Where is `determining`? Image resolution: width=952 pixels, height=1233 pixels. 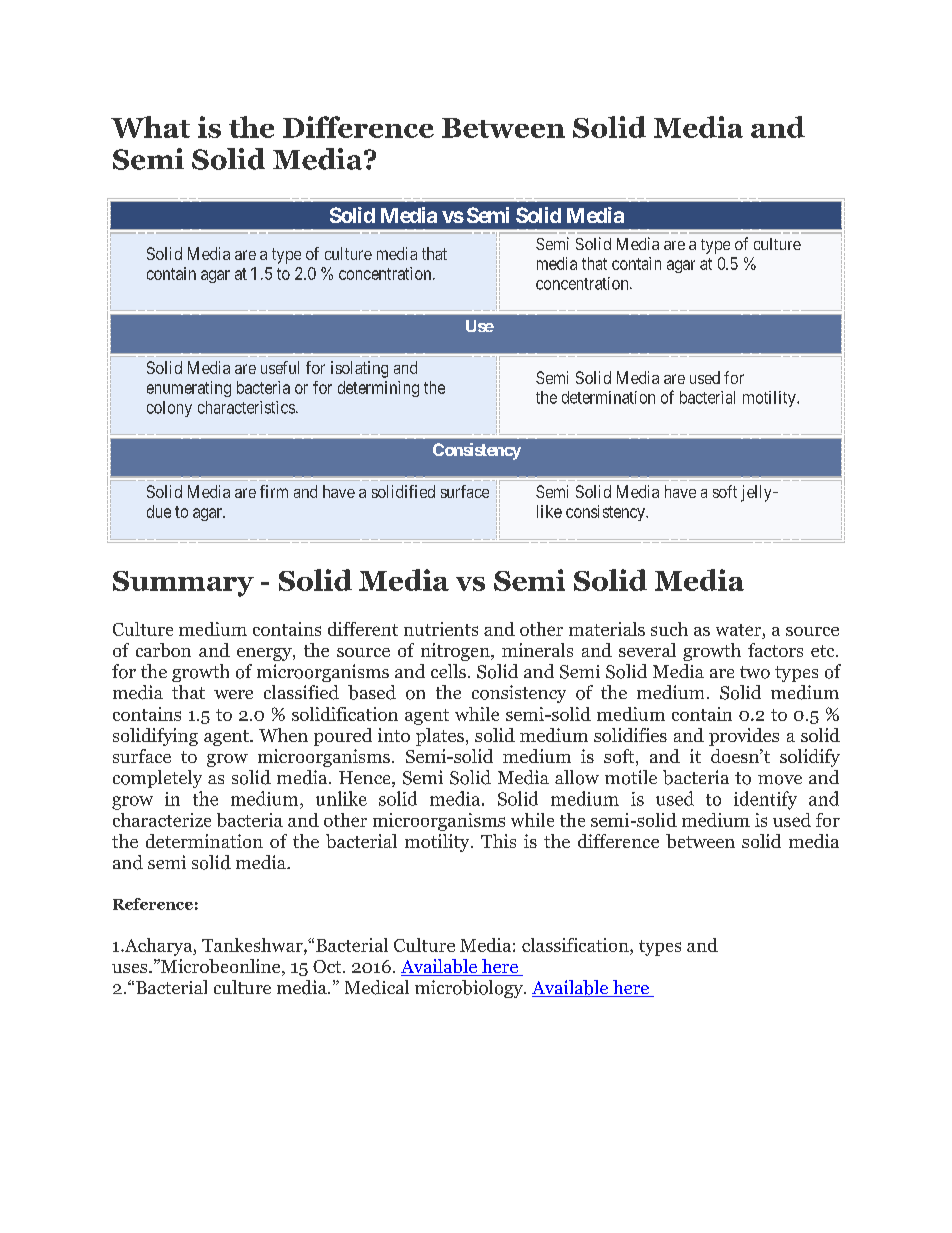
determining is located at coordinates (378, 389).
